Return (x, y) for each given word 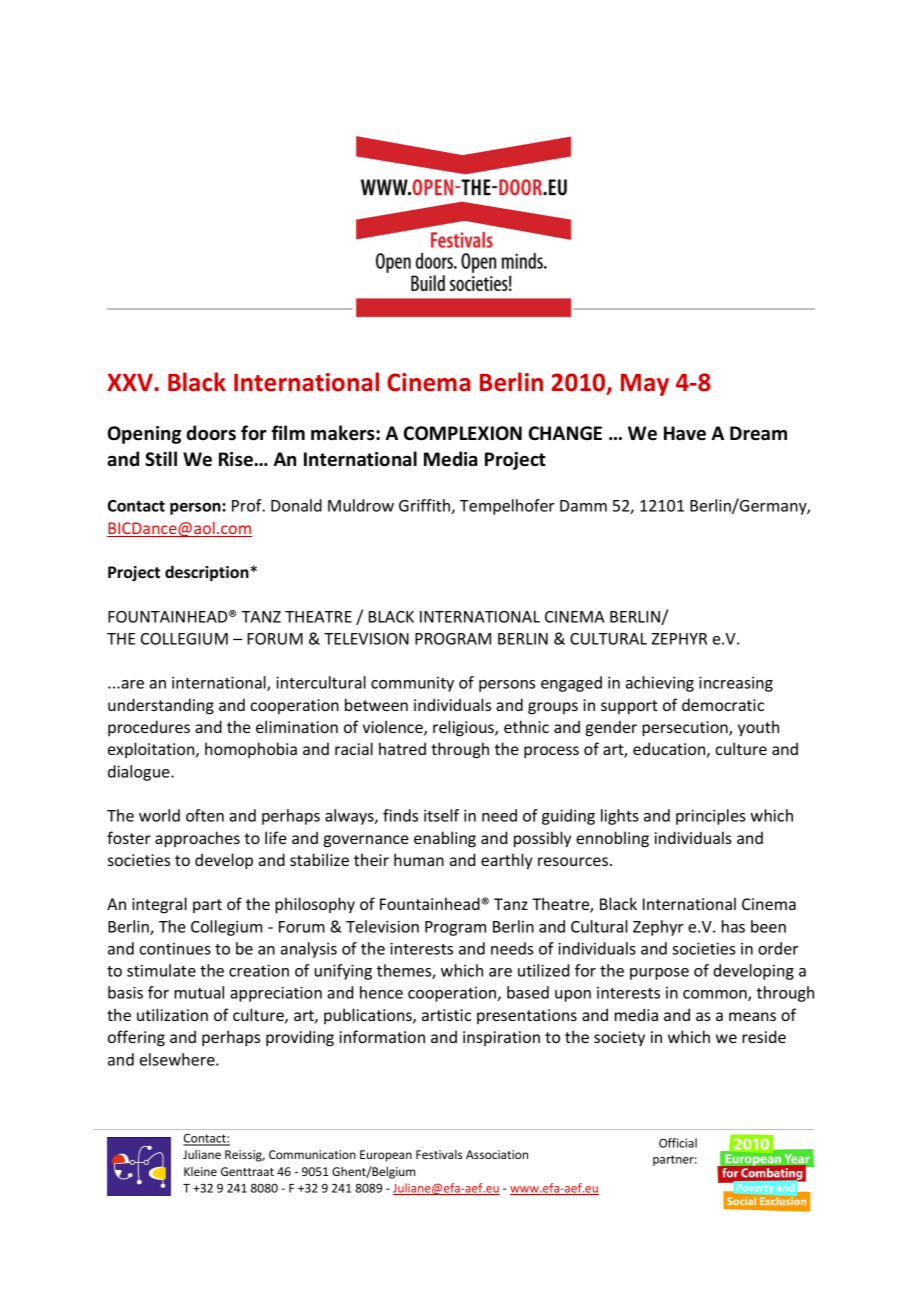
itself (441, 815)
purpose (659, 974)
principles (710, 817)
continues (175, 949)
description (208, 573)
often (205, 815)
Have (685, 433)
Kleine (200, 1171)
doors (211, 433)
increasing (736, 684)
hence (381, 992)
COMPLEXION (463, 433)
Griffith (425, 506)
